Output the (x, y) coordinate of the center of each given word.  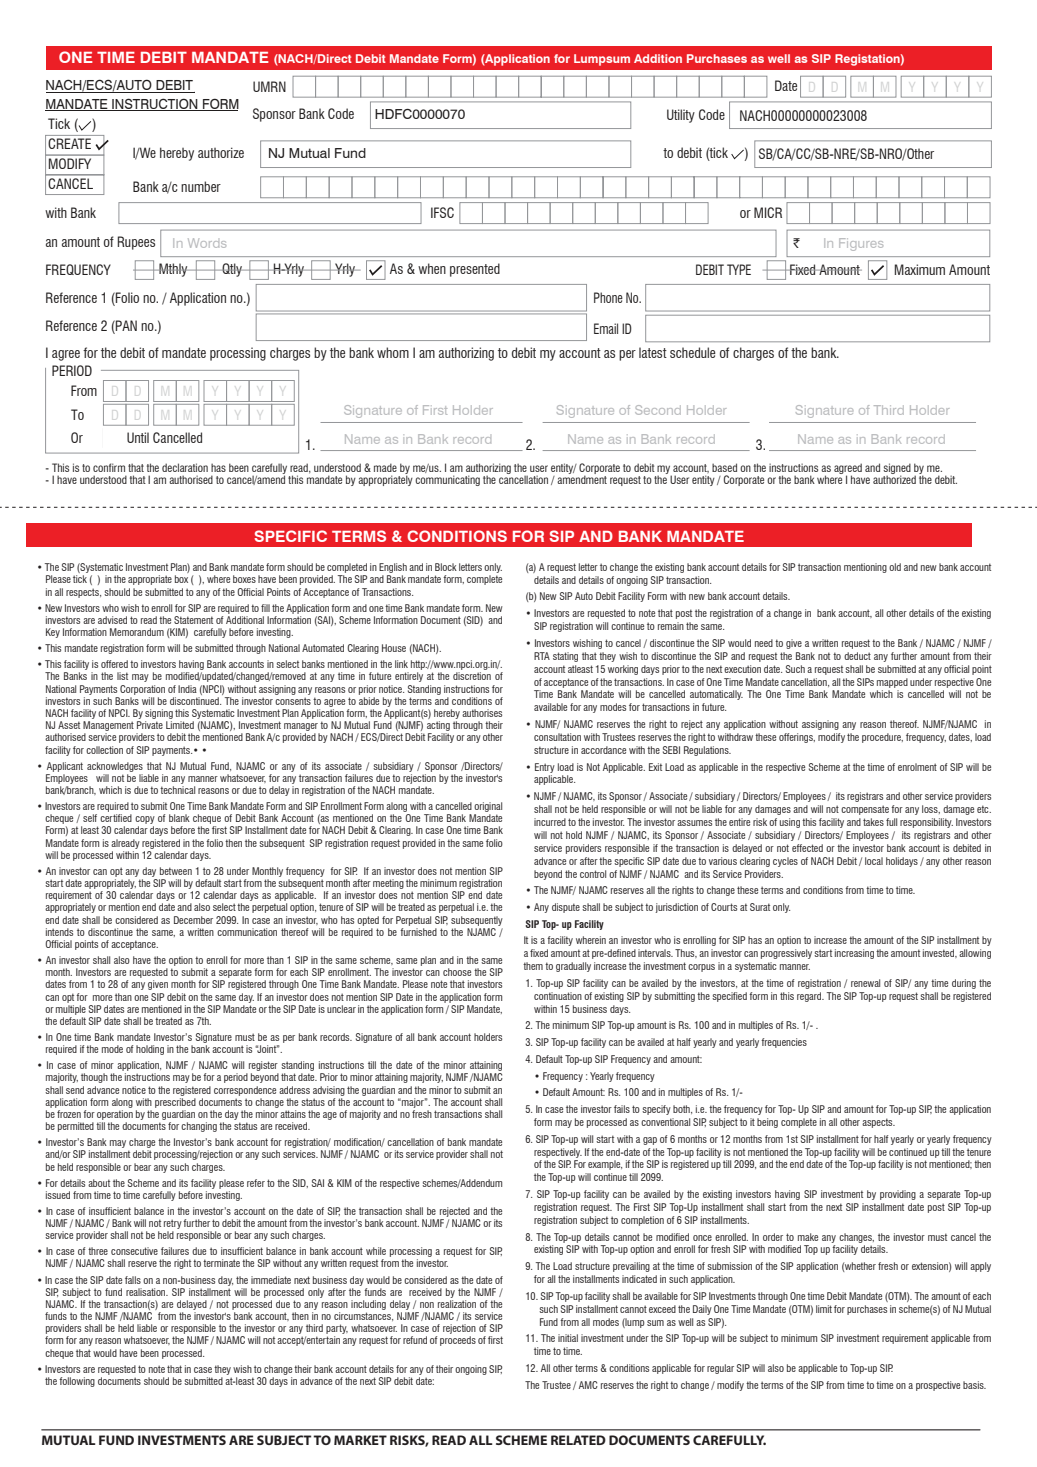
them (533, 966)
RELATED (578, 1440)
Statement (193, 620)
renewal (865, 983)
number (201, 186)
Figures (861, 244)
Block (446, 567)
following (77, 1382)
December (193, 920)
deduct (857, 656)
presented (475, 270)
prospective (938, 1386)
